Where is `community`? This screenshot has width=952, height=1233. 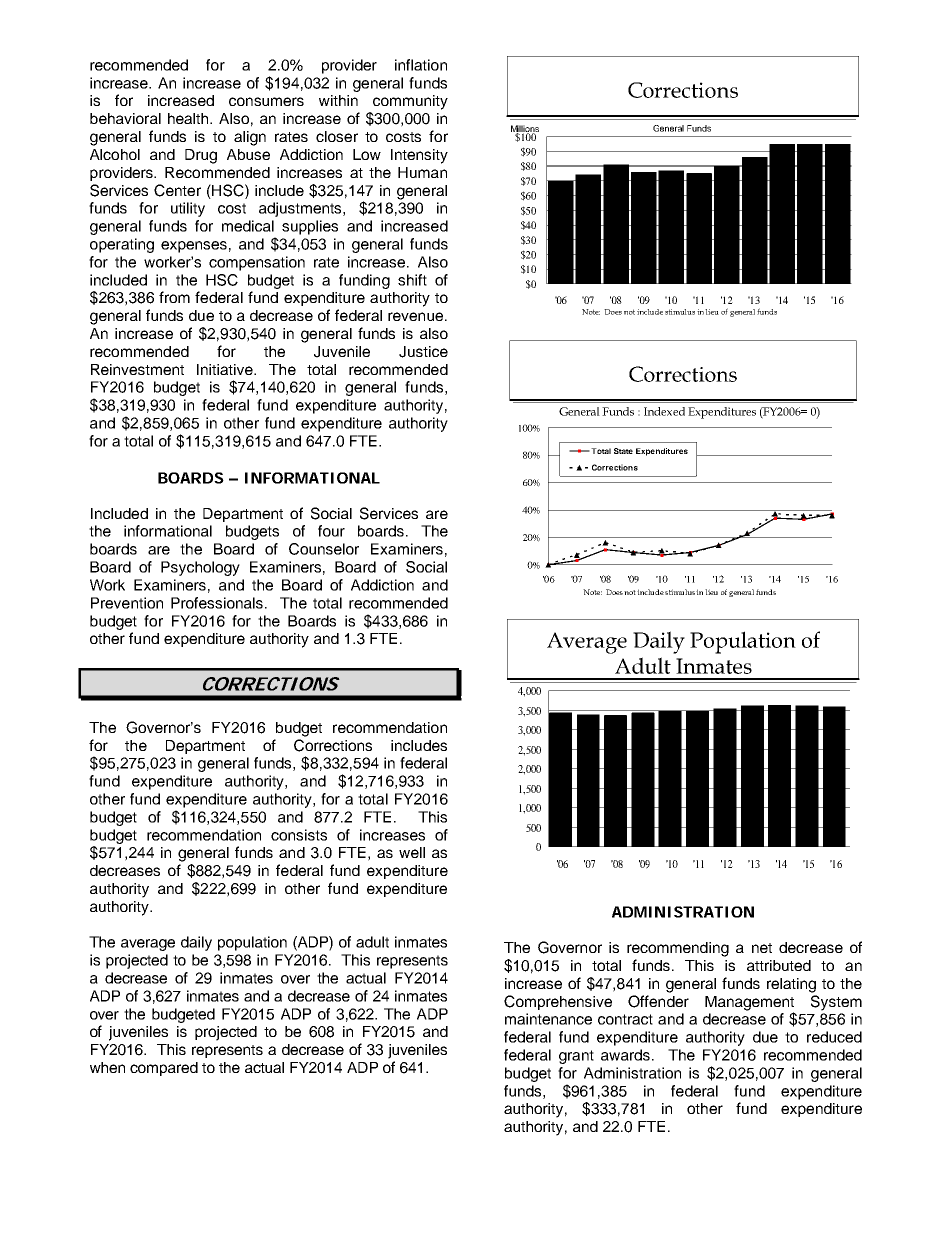
community is located at coordinates (410, 102).
